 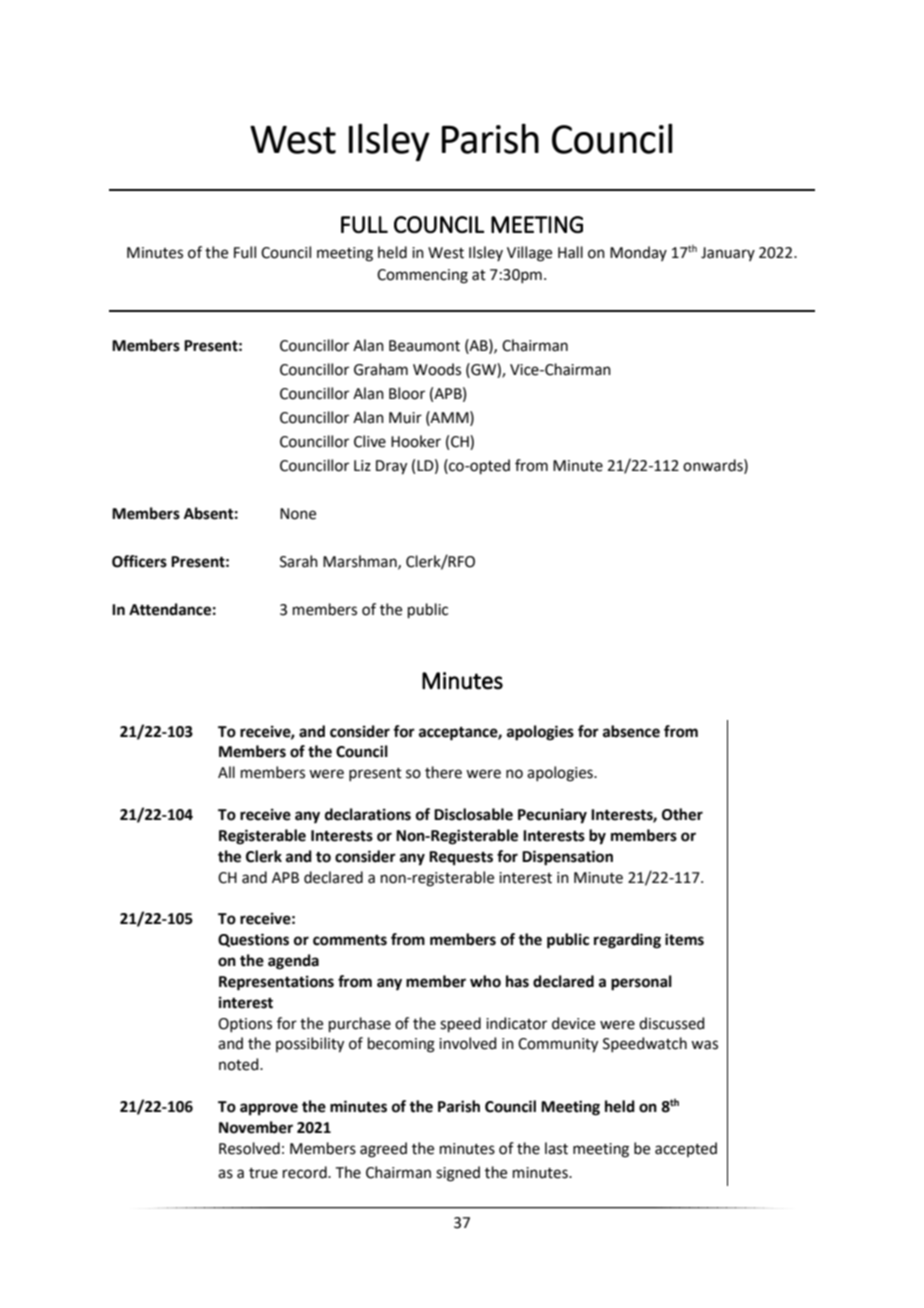 I want to click on Sarah, so click(x=299, y=561).
